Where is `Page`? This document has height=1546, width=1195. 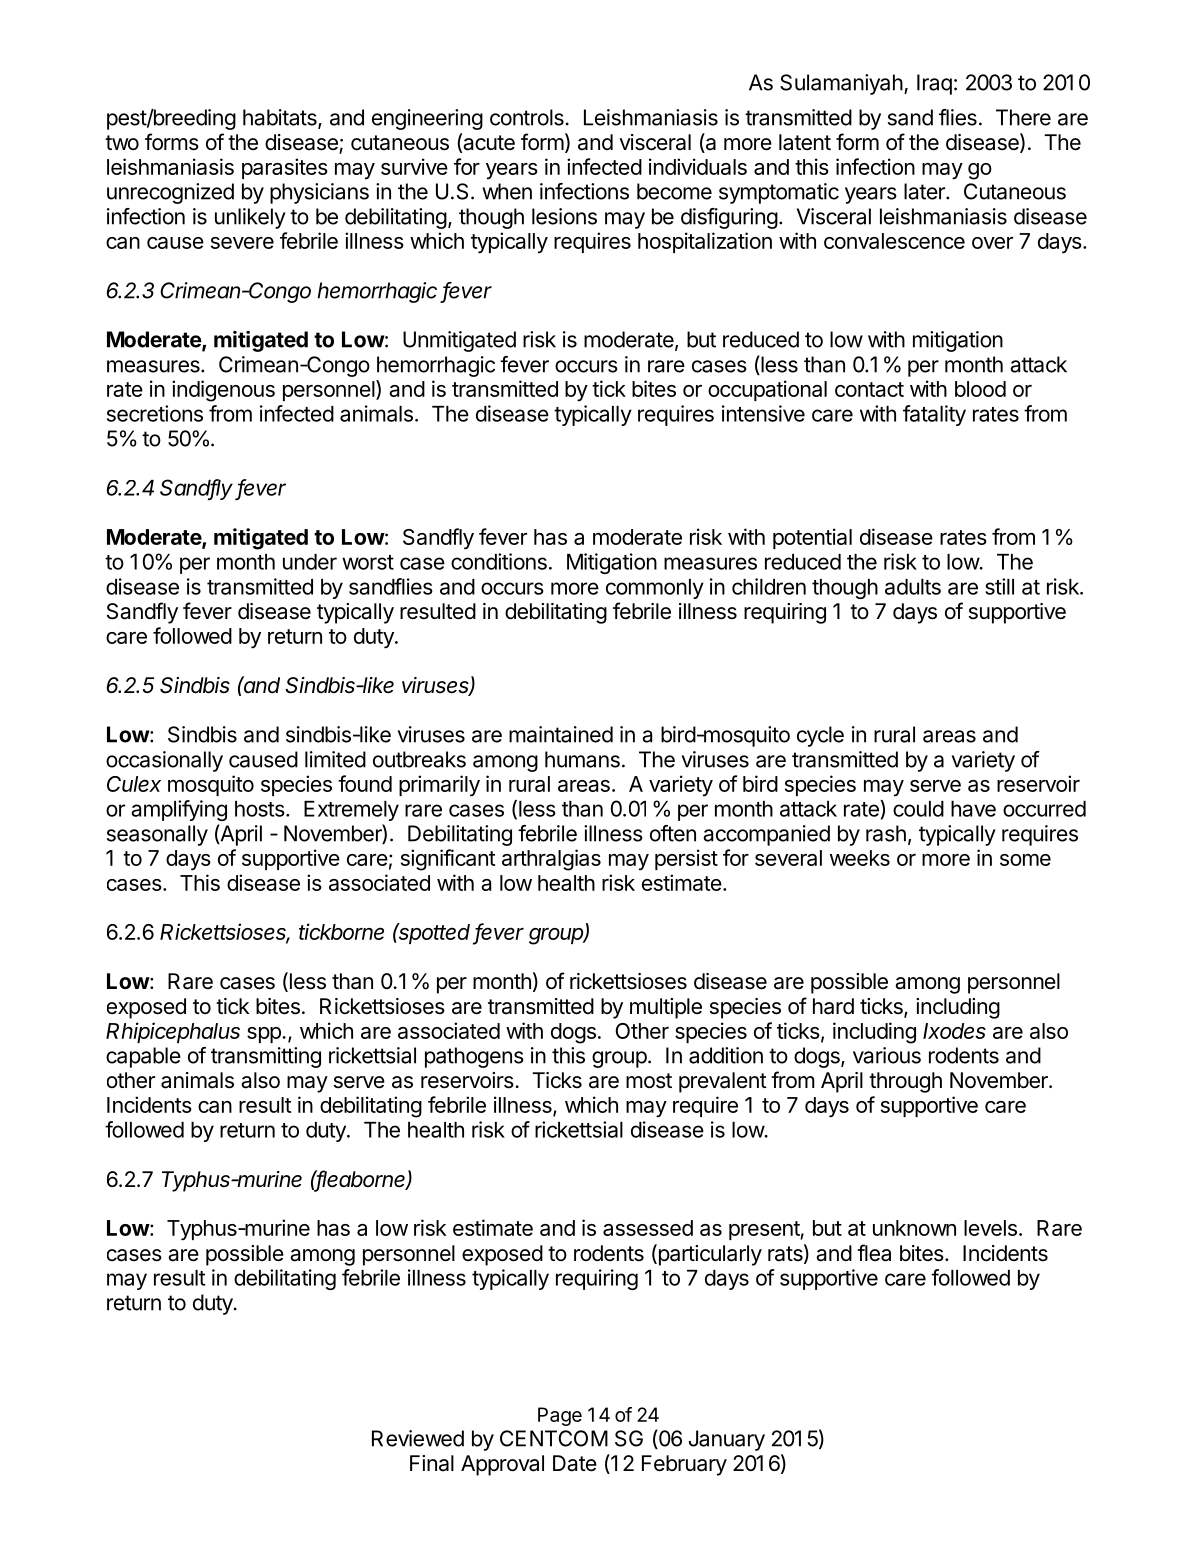
Page is located at coordinates (560, 1416).
